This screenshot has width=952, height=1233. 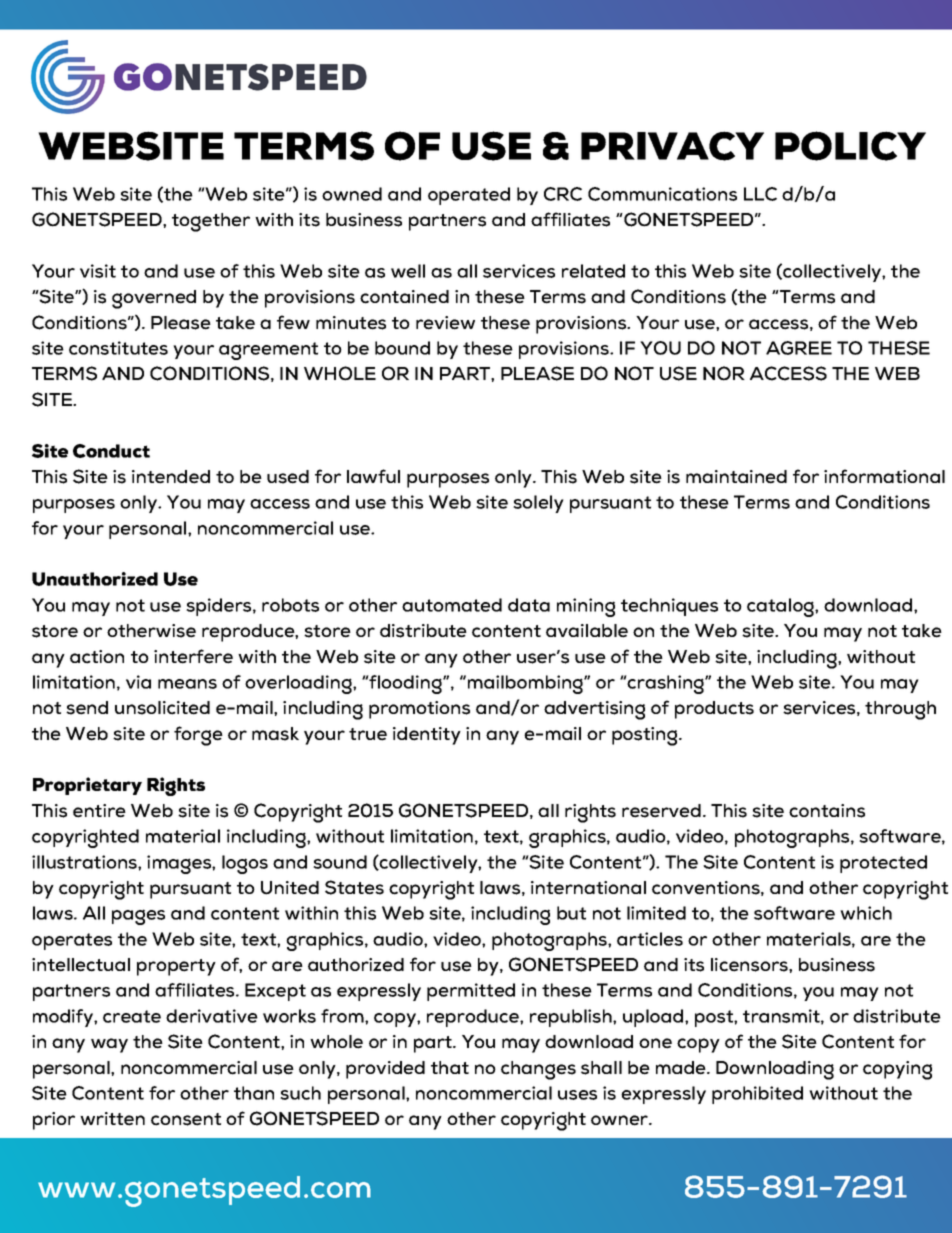 I want to click on operated, so click(x=469, y=196).
